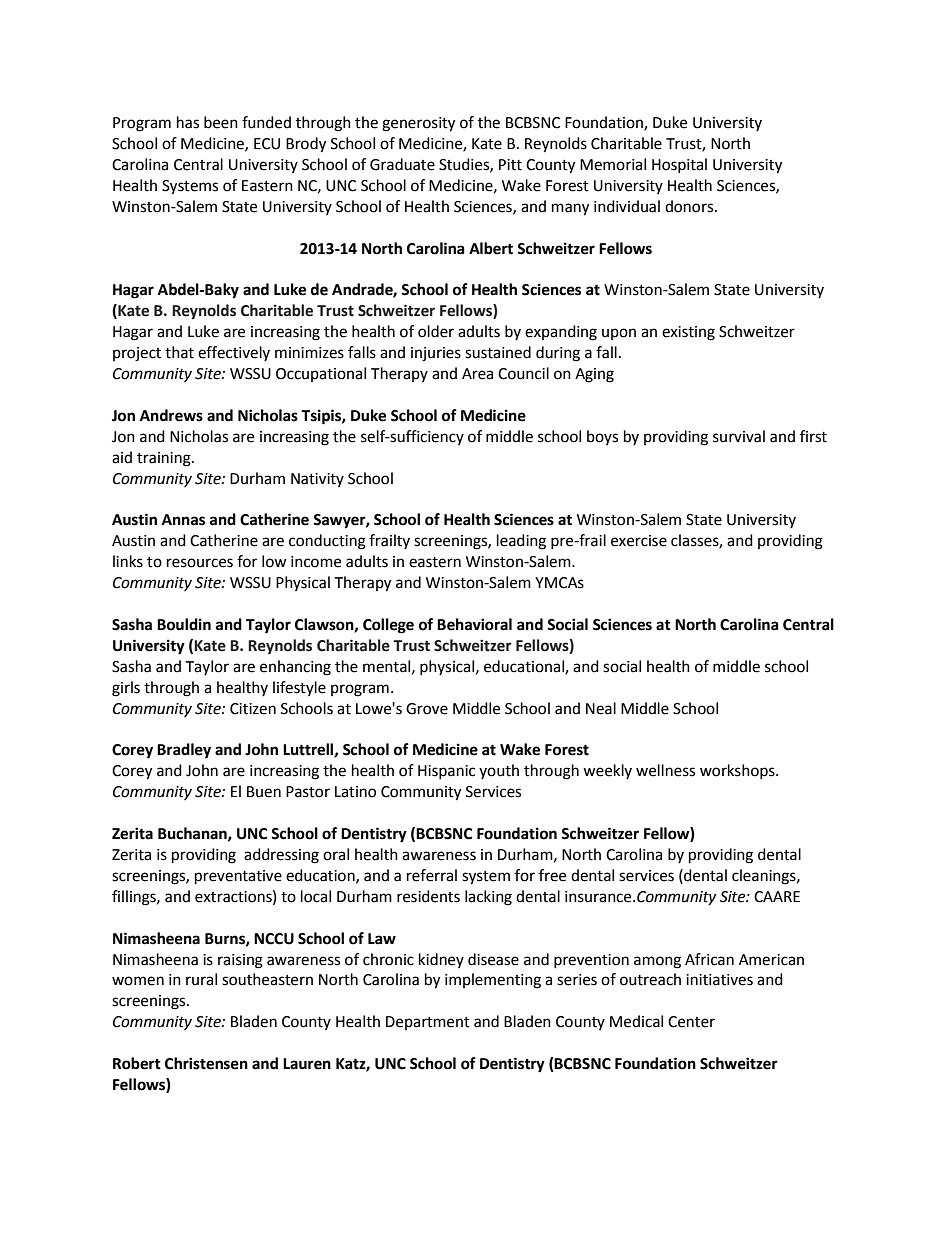  I want to click on existing, so click(688, 333).
